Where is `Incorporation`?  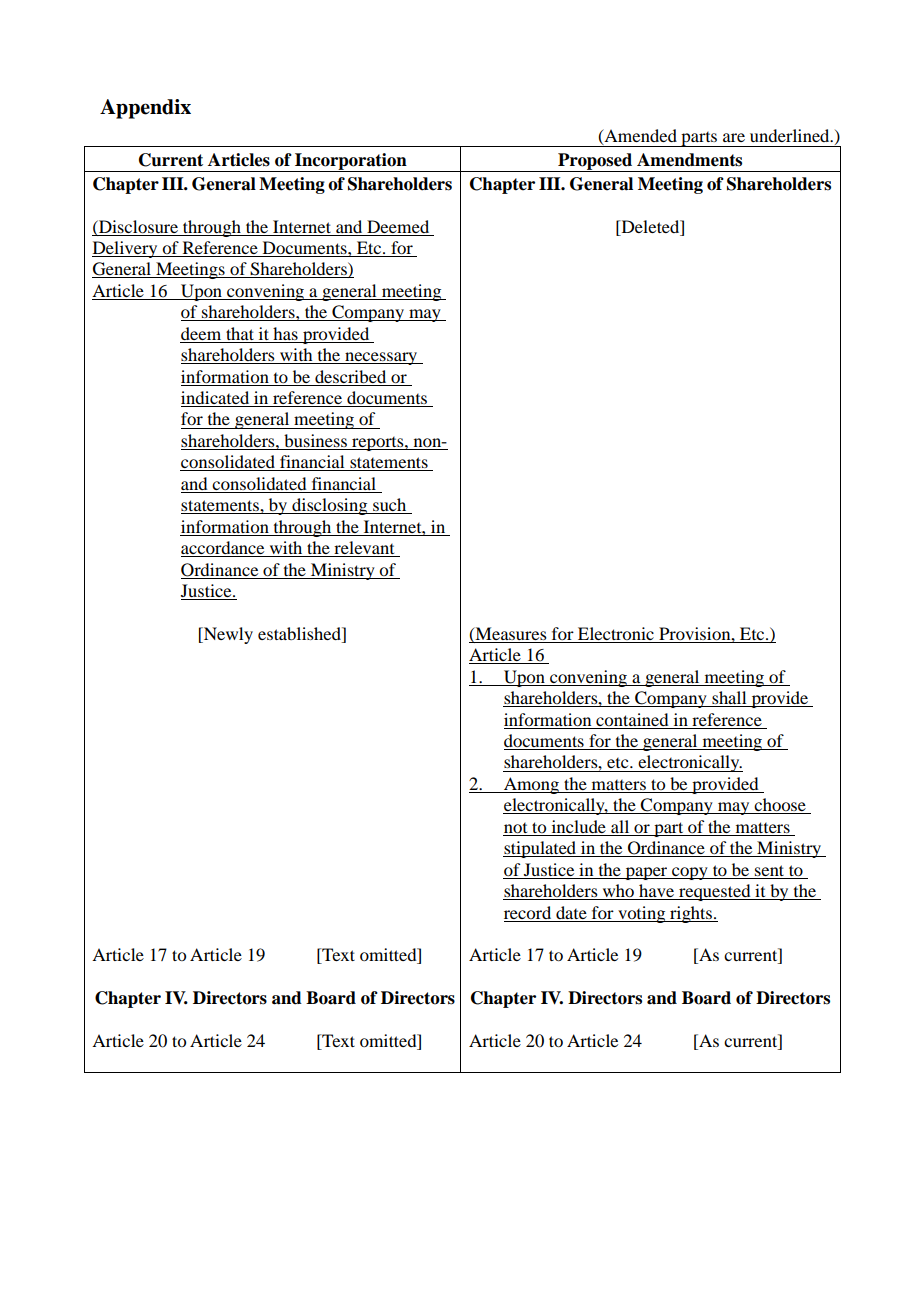 Incorporation is located at coordinates (351, 162).
